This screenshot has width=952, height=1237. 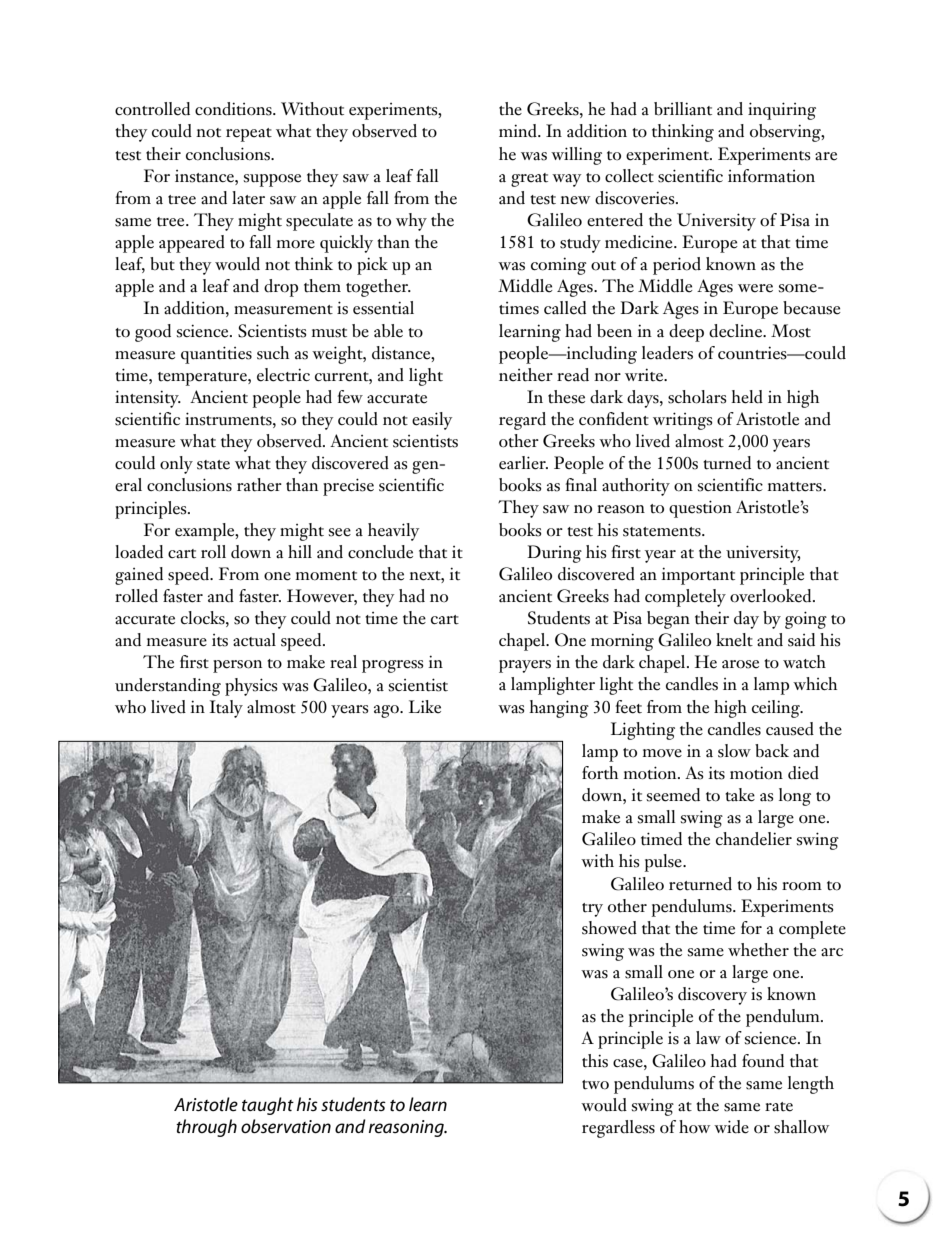 I want to click on inquiring, so click(x=782, y=111).
